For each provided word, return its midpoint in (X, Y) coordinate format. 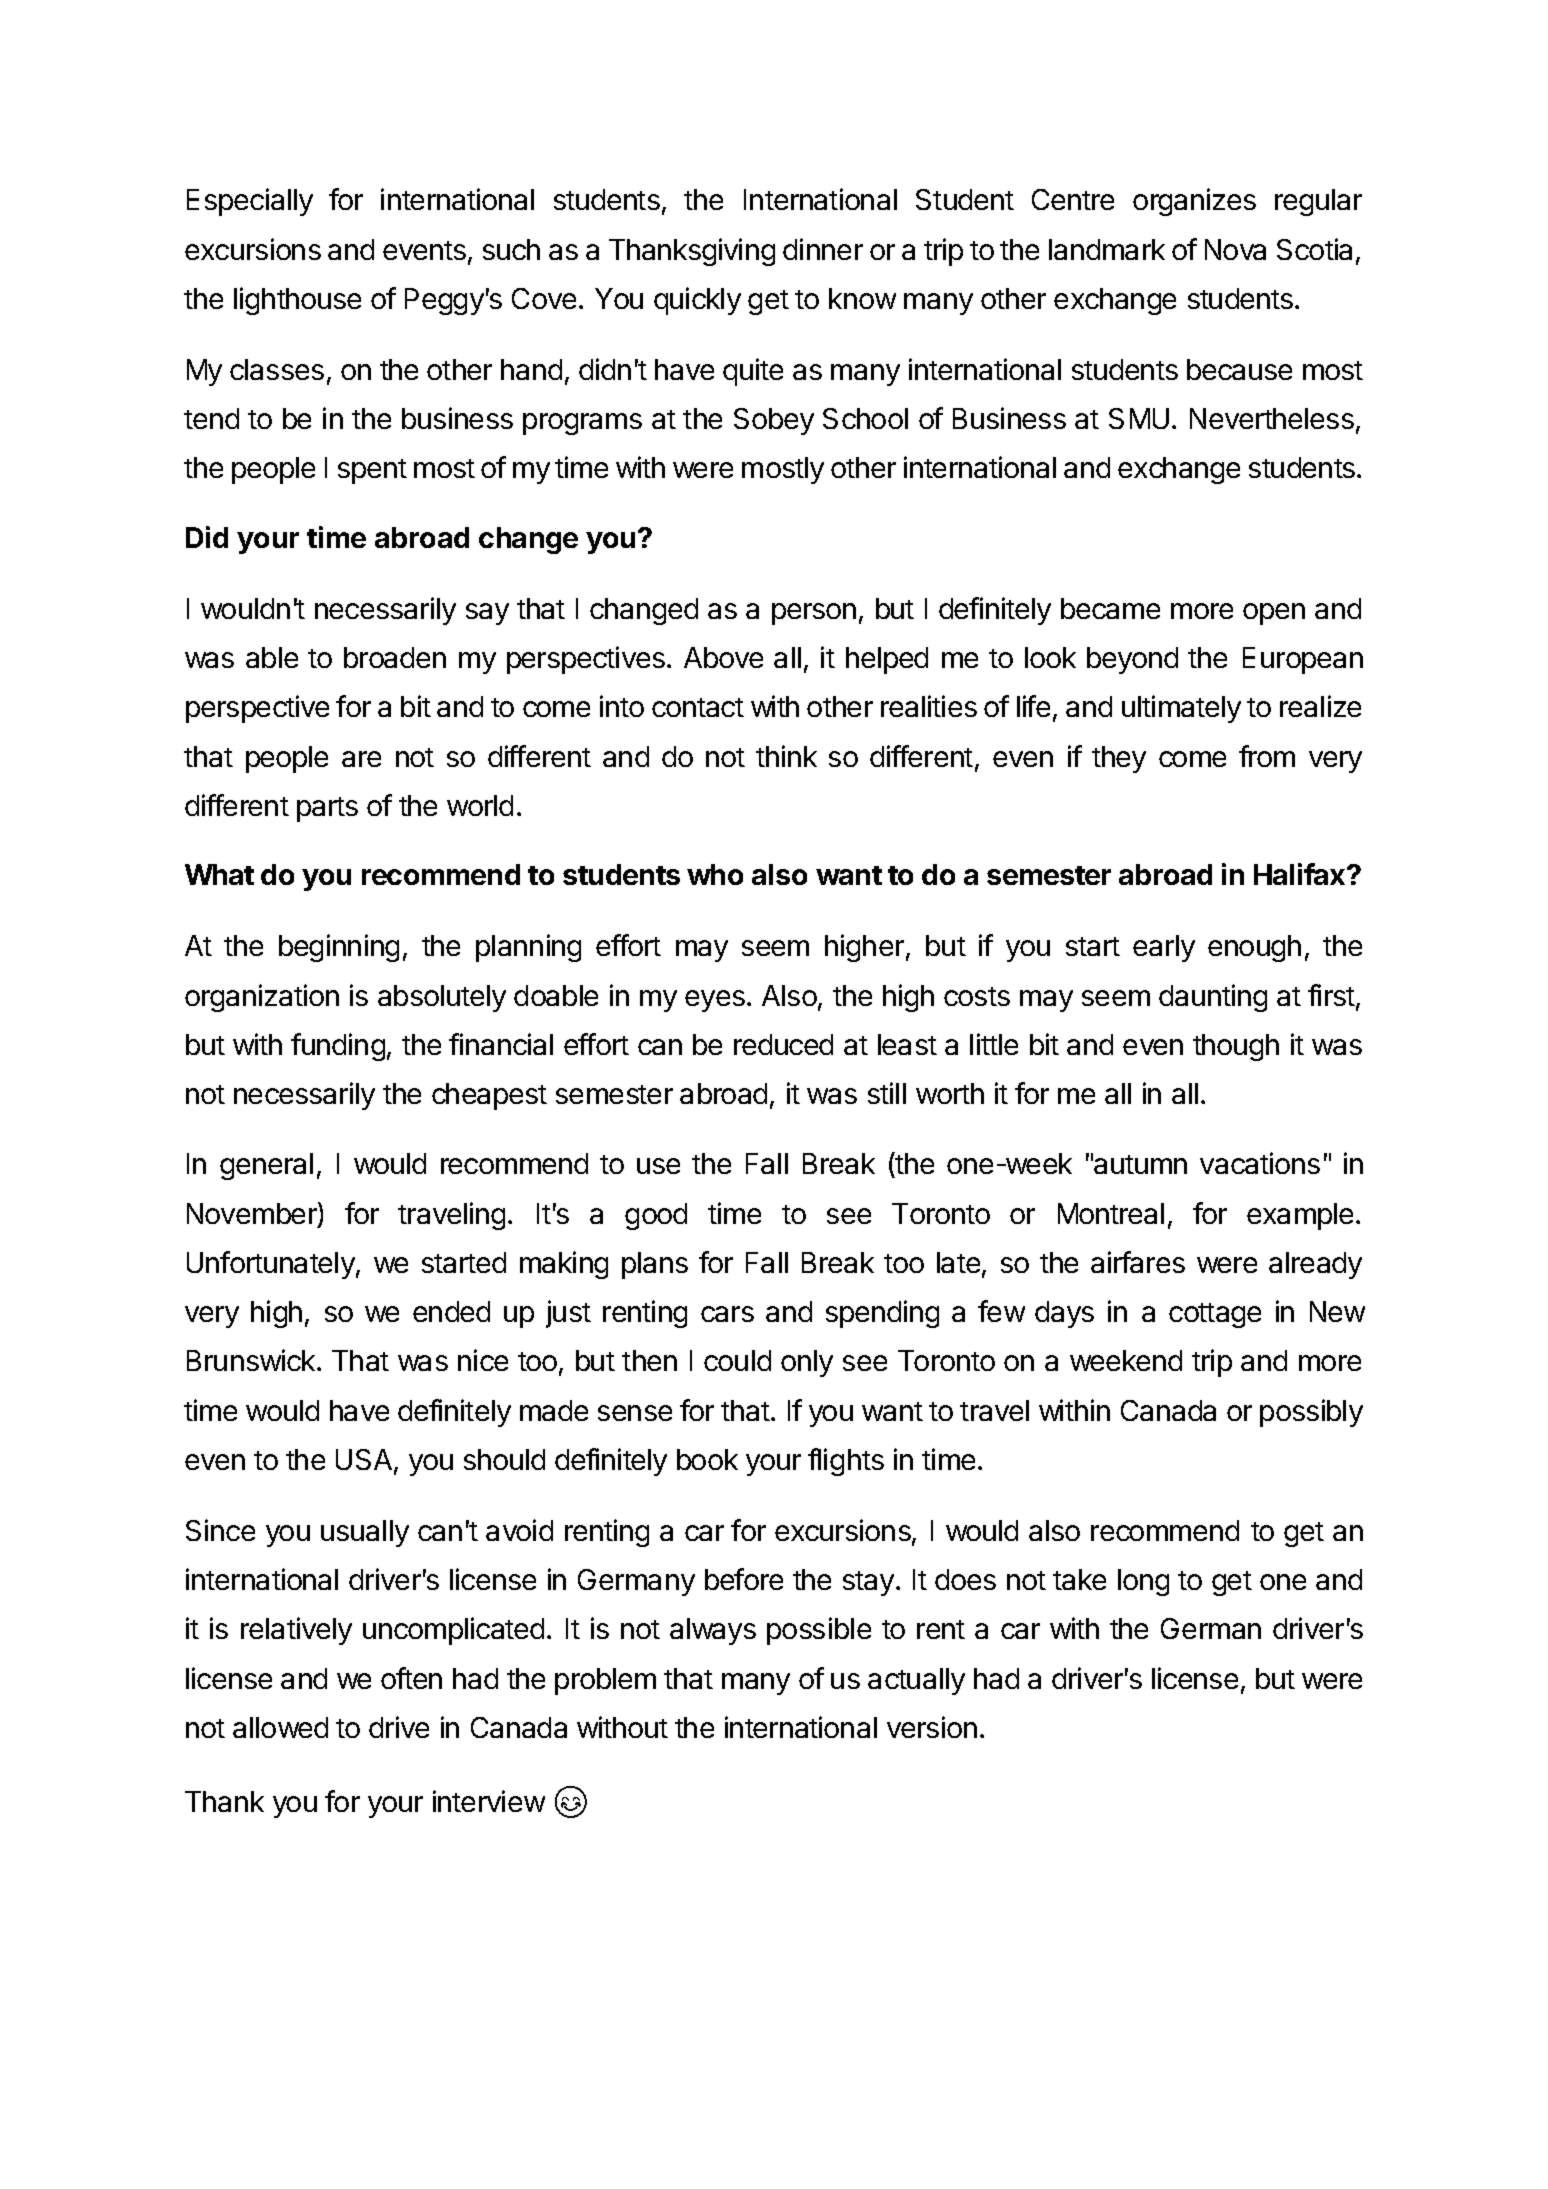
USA (365, 1461)
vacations (1260, 1163)
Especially (250, 202)
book (707, 1459)
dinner (823, 249)
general (266, 1166)
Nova (1235, 249)
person (814, 614)
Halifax (1301, 874)
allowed (280, 1727)
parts (327, 809)
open (1274, 614)
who (715, 874)
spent (372, 471)
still (887, 1093)
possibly (1311, 1413)
